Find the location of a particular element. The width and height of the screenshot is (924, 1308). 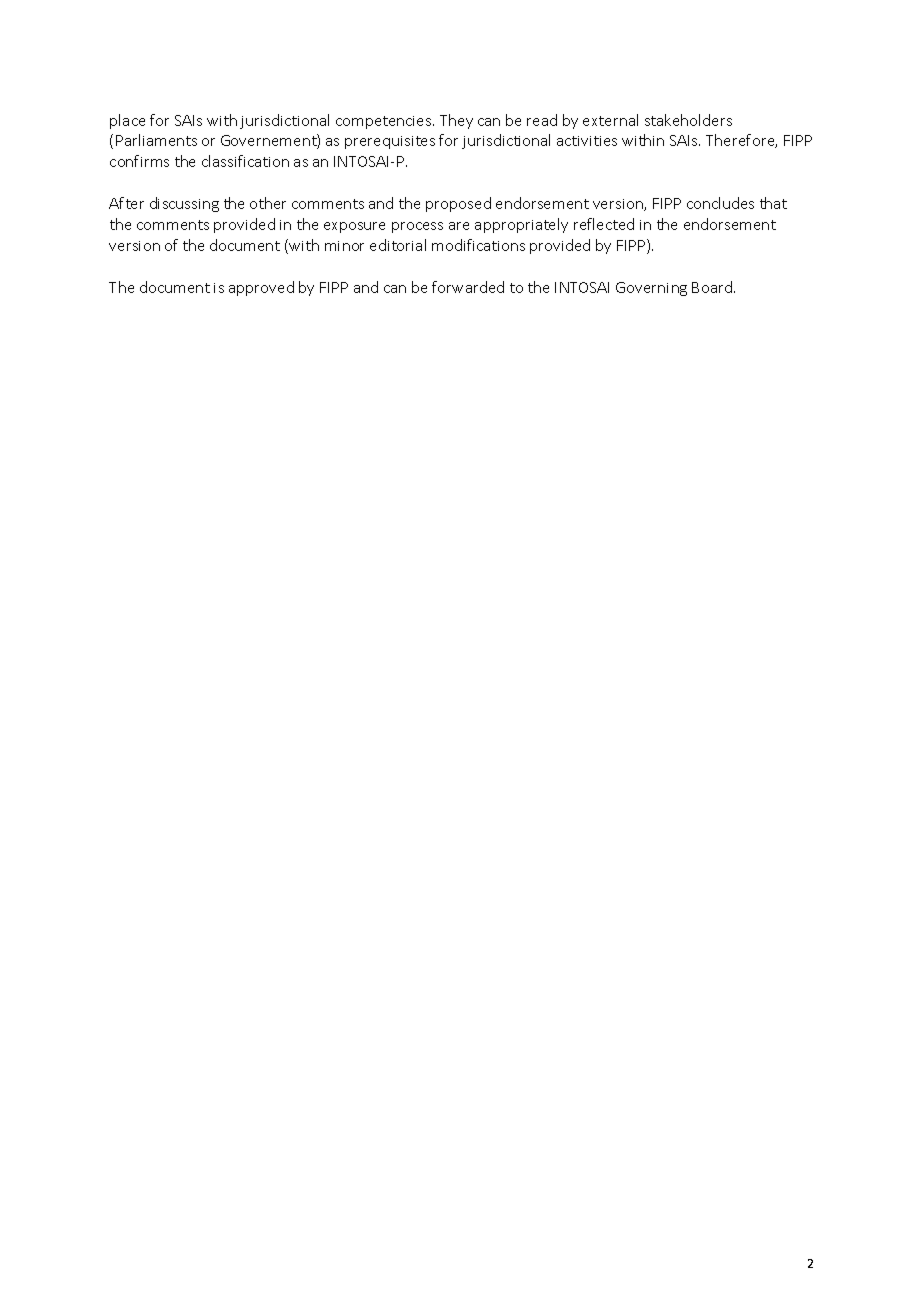

place is located at coordinates (127, 121).
